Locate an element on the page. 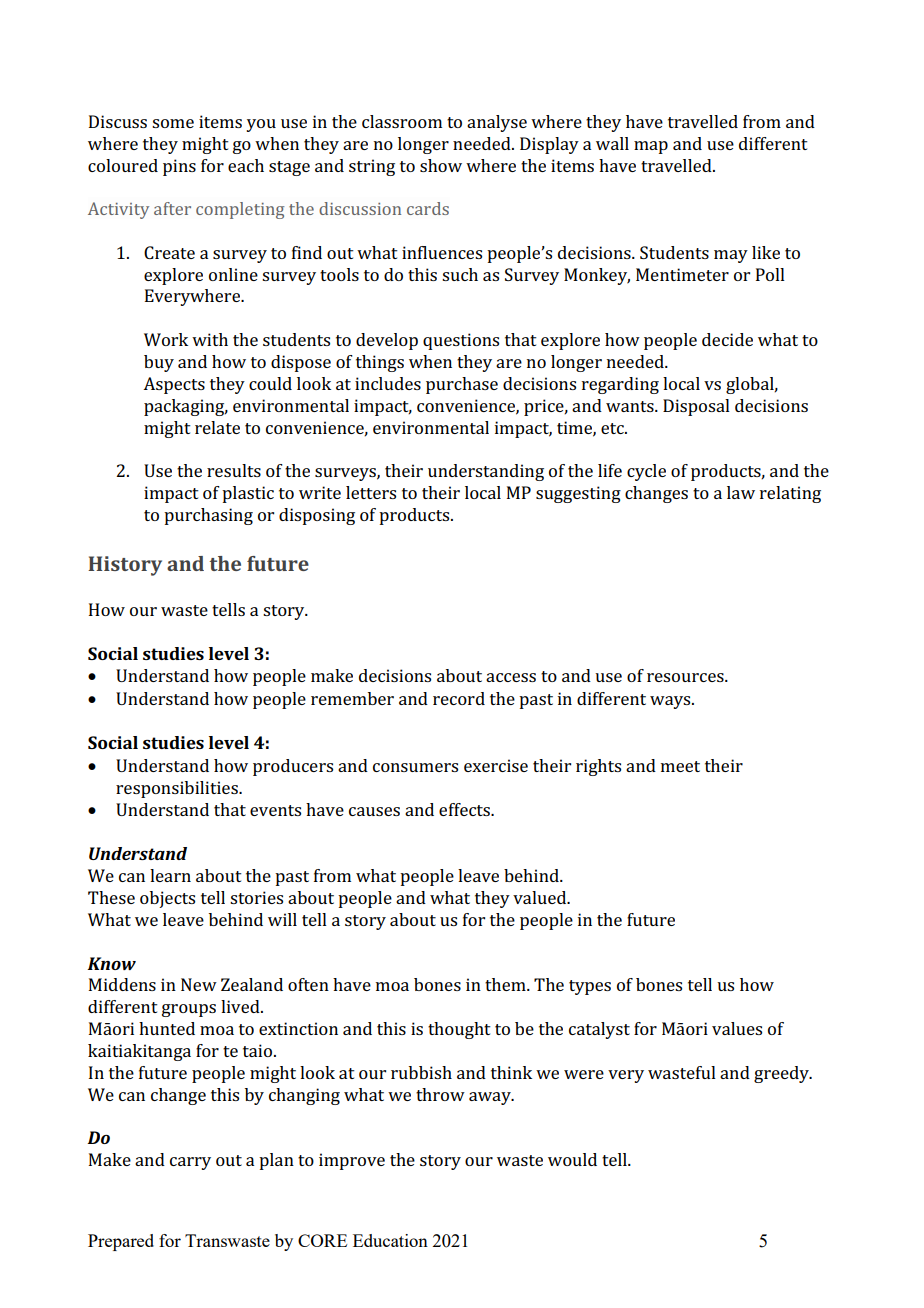 The width and height of the document is (924, 1308). map is located at coordinates (651, 147).
